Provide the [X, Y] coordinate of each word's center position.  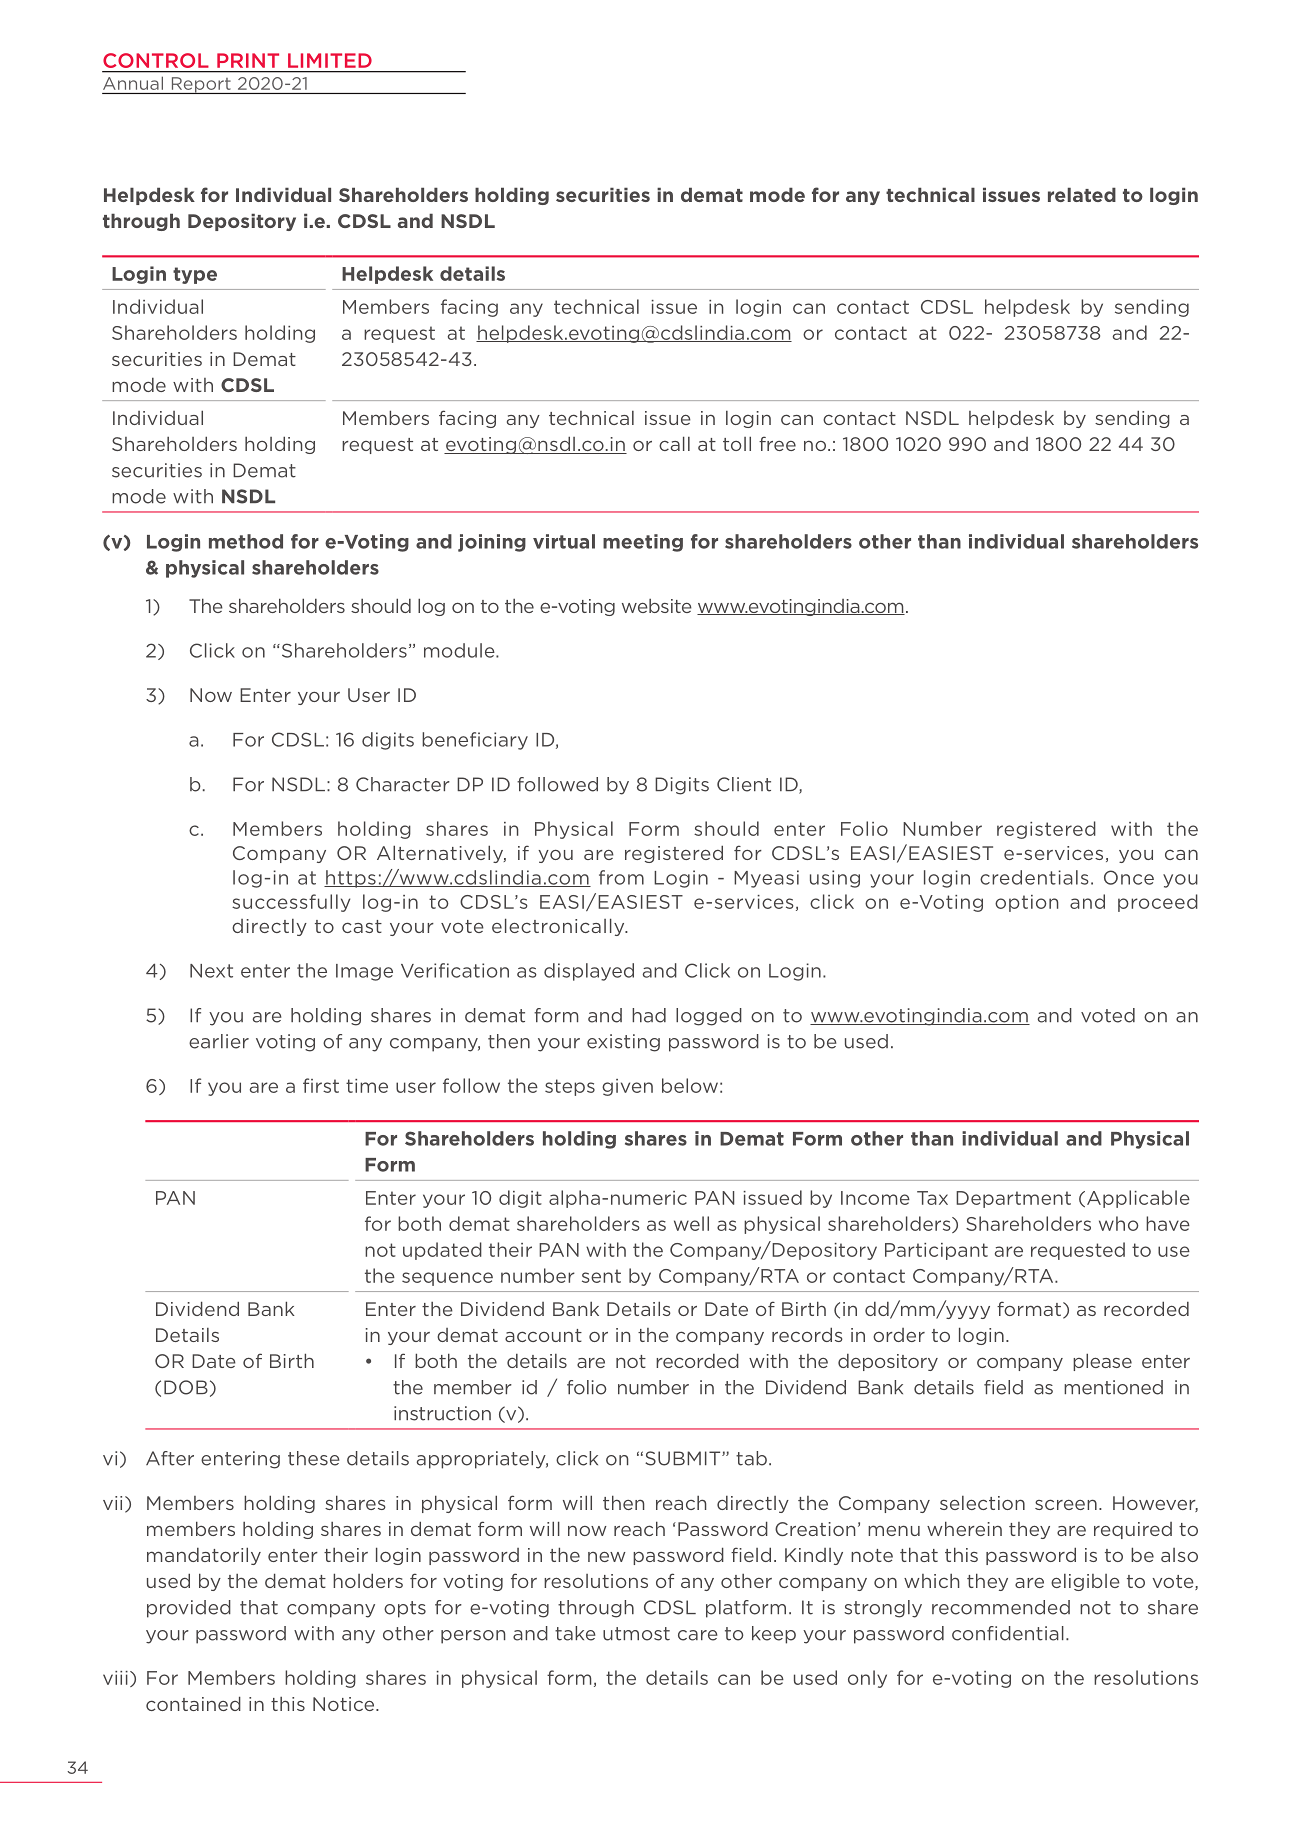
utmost [636, 1634]
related [1082, 194]
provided [189, 1609]
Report [201, 85]
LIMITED [330, 60]
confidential [1008, 1633]
